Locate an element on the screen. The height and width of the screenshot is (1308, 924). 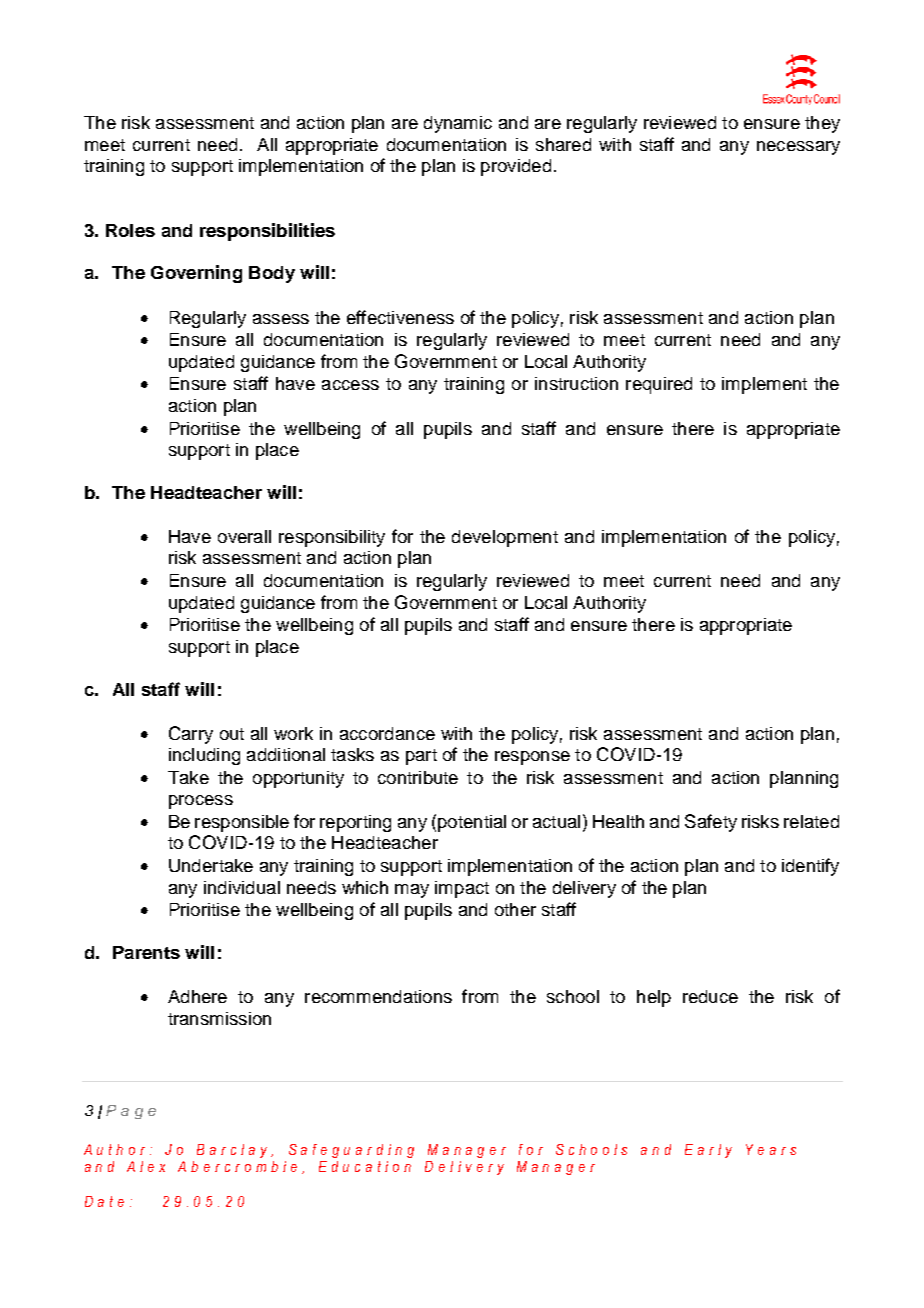
necessary is located at coordinates (798, 148).
